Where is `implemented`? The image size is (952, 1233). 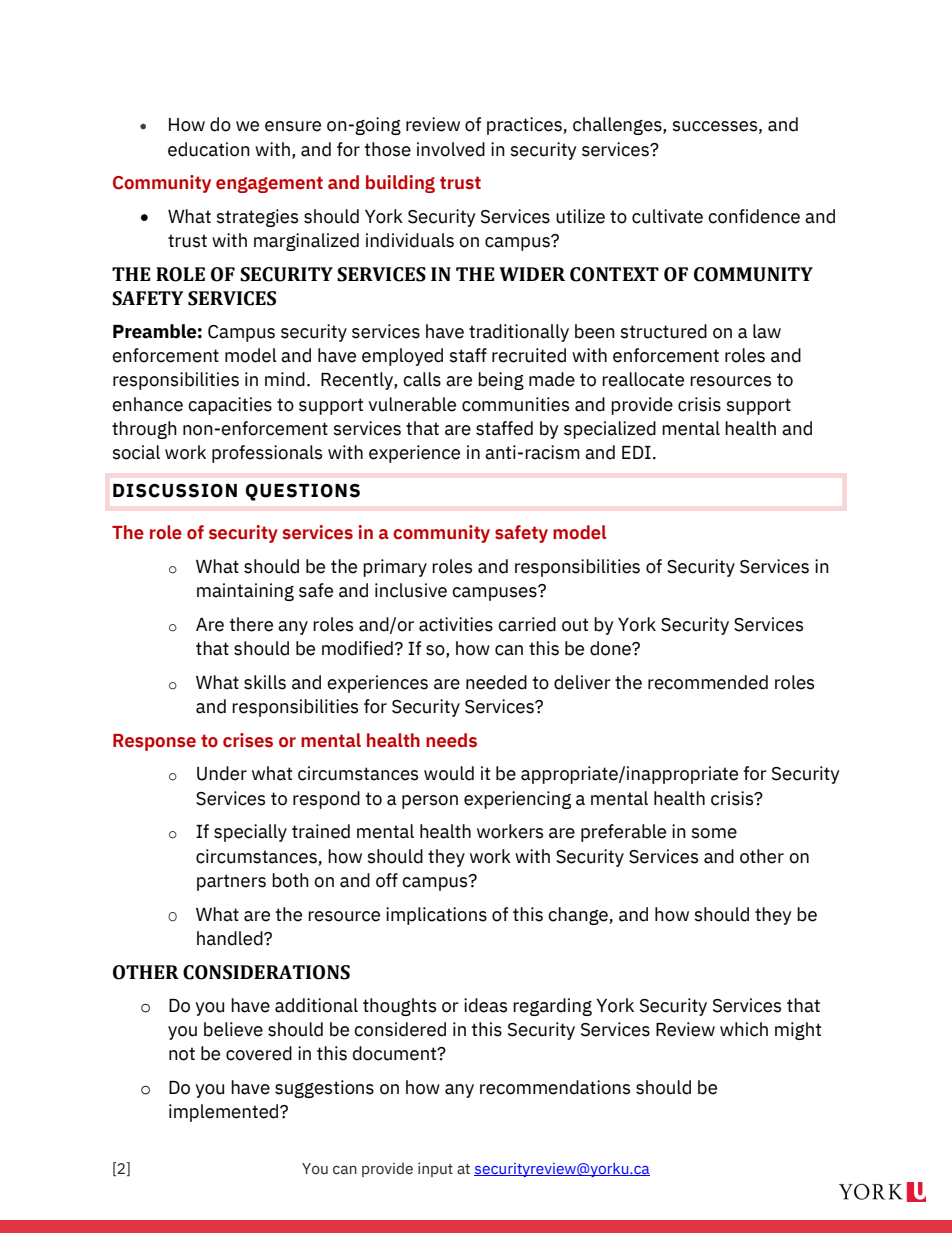 implemented is located at coordinates (225, 1113).
